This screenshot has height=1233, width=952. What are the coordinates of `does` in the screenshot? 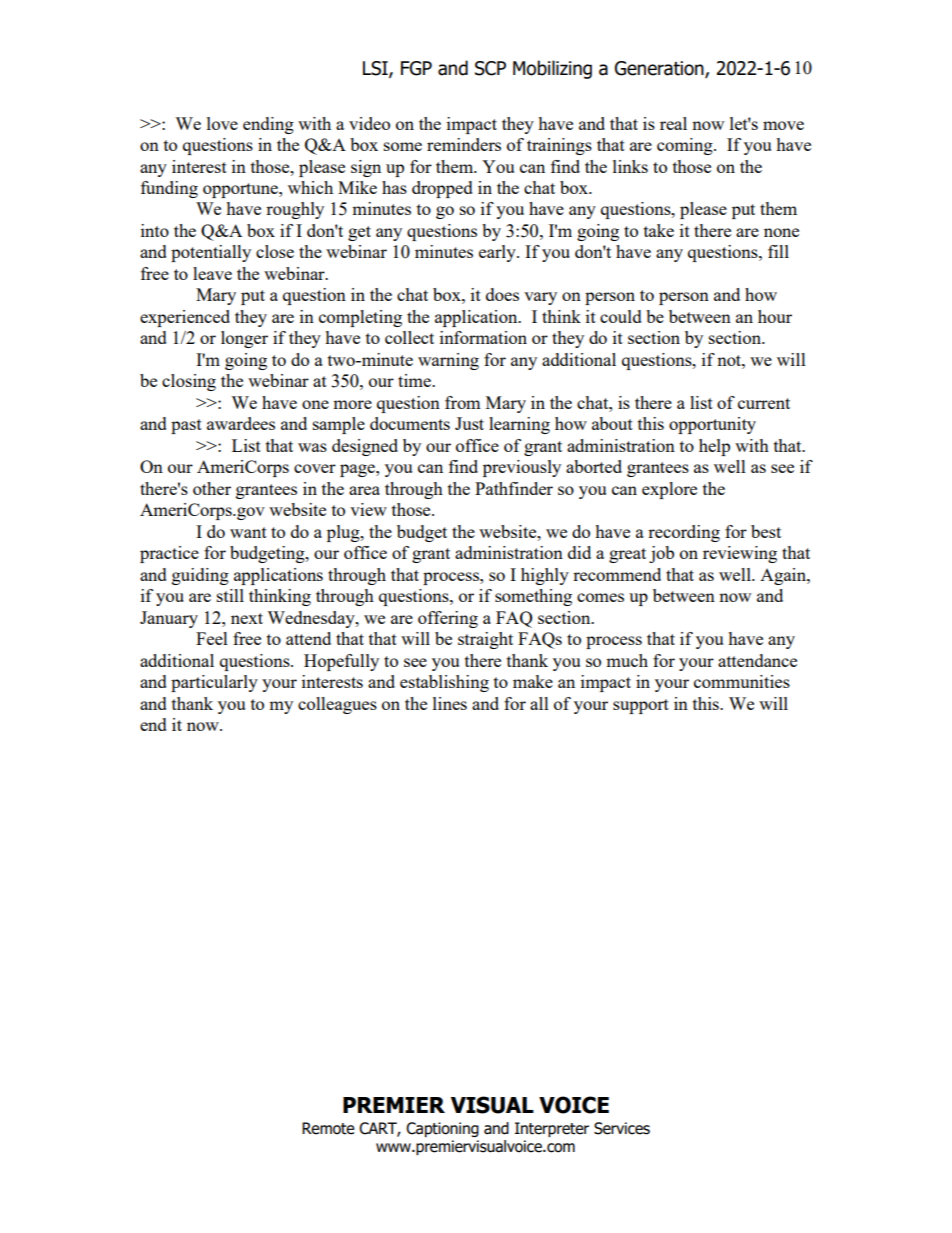 It's located at (502, 294).
